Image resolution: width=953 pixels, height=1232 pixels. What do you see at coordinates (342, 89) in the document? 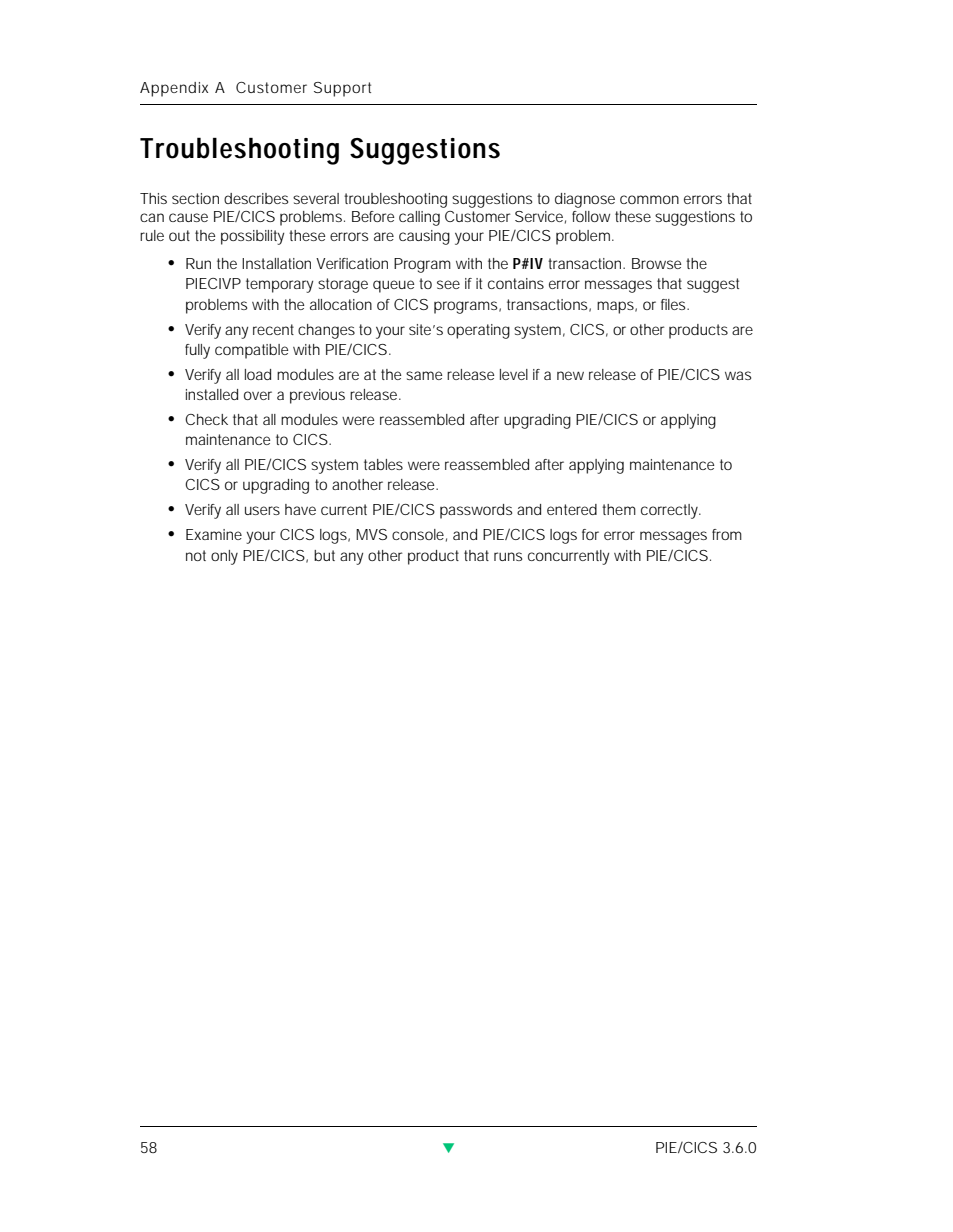
I see `Support` at bounding box center [342, 89].
